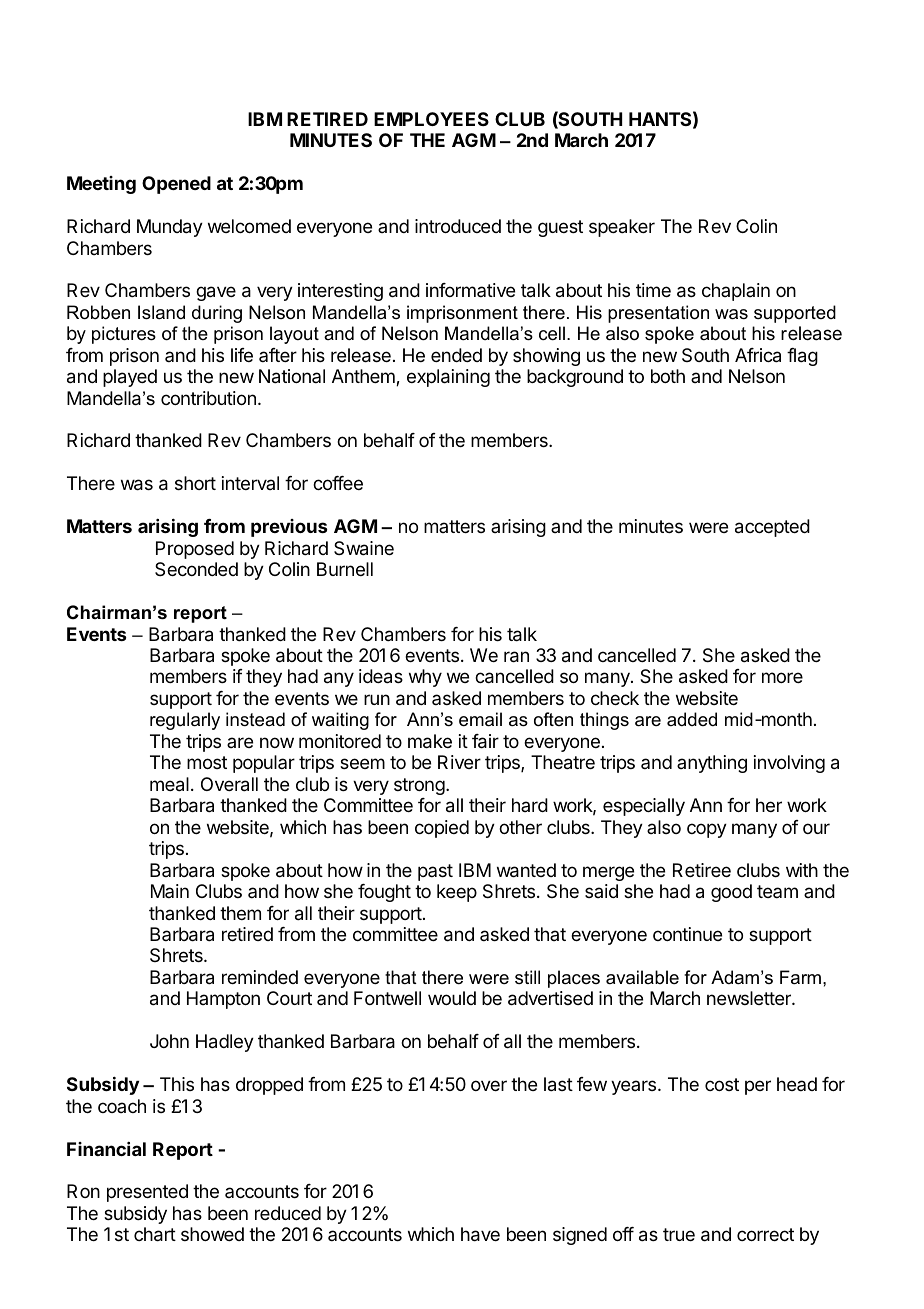  Describe the element at coordinates (480, 1234) in the screenshot. I see `have` at that location.
